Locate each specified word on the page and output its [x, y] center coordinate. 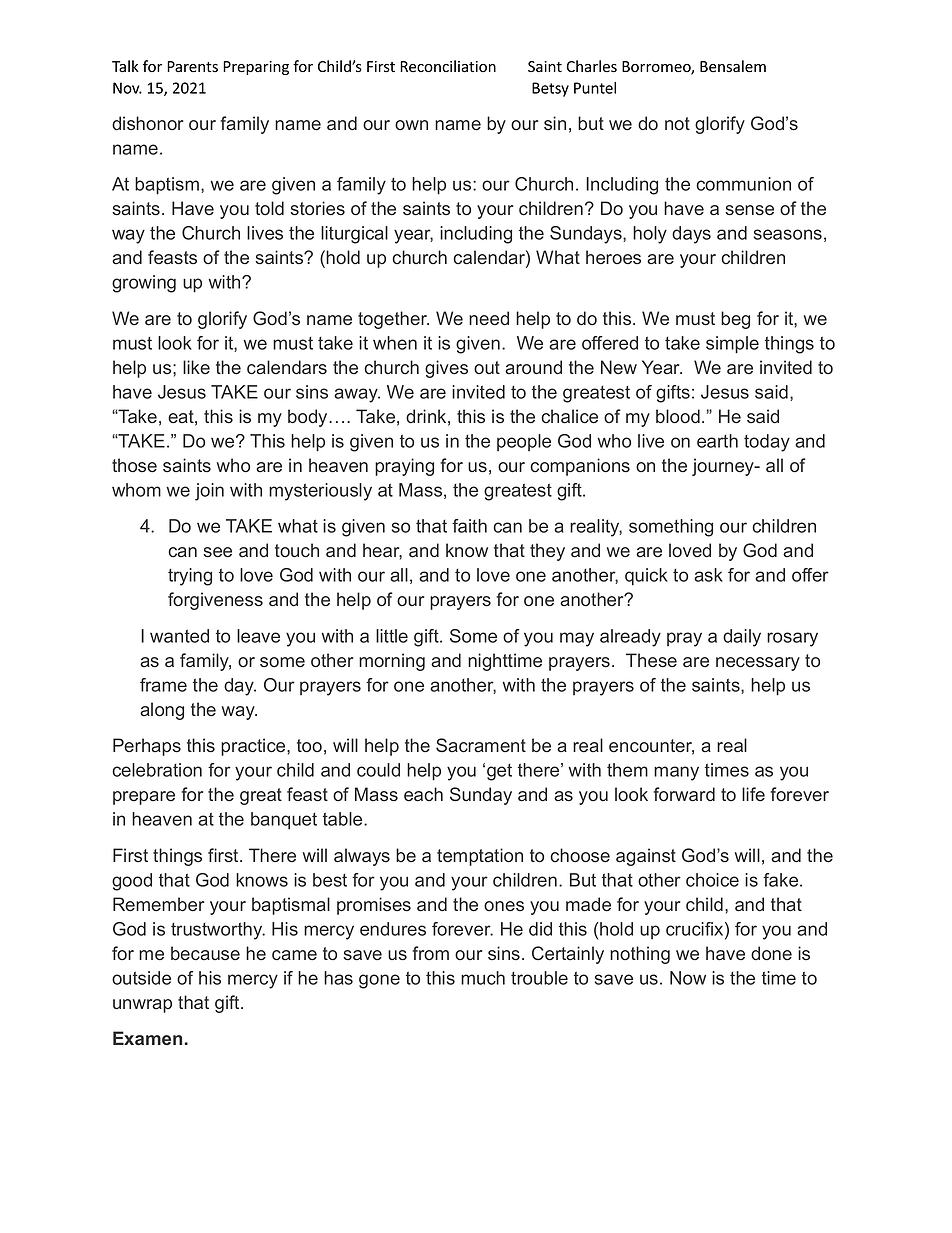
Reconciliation [448, 66]
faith [469, 526]
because [205, 953]
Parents [192, 67]
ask [708, 575]
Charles [591, 66]
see [217, 552]
